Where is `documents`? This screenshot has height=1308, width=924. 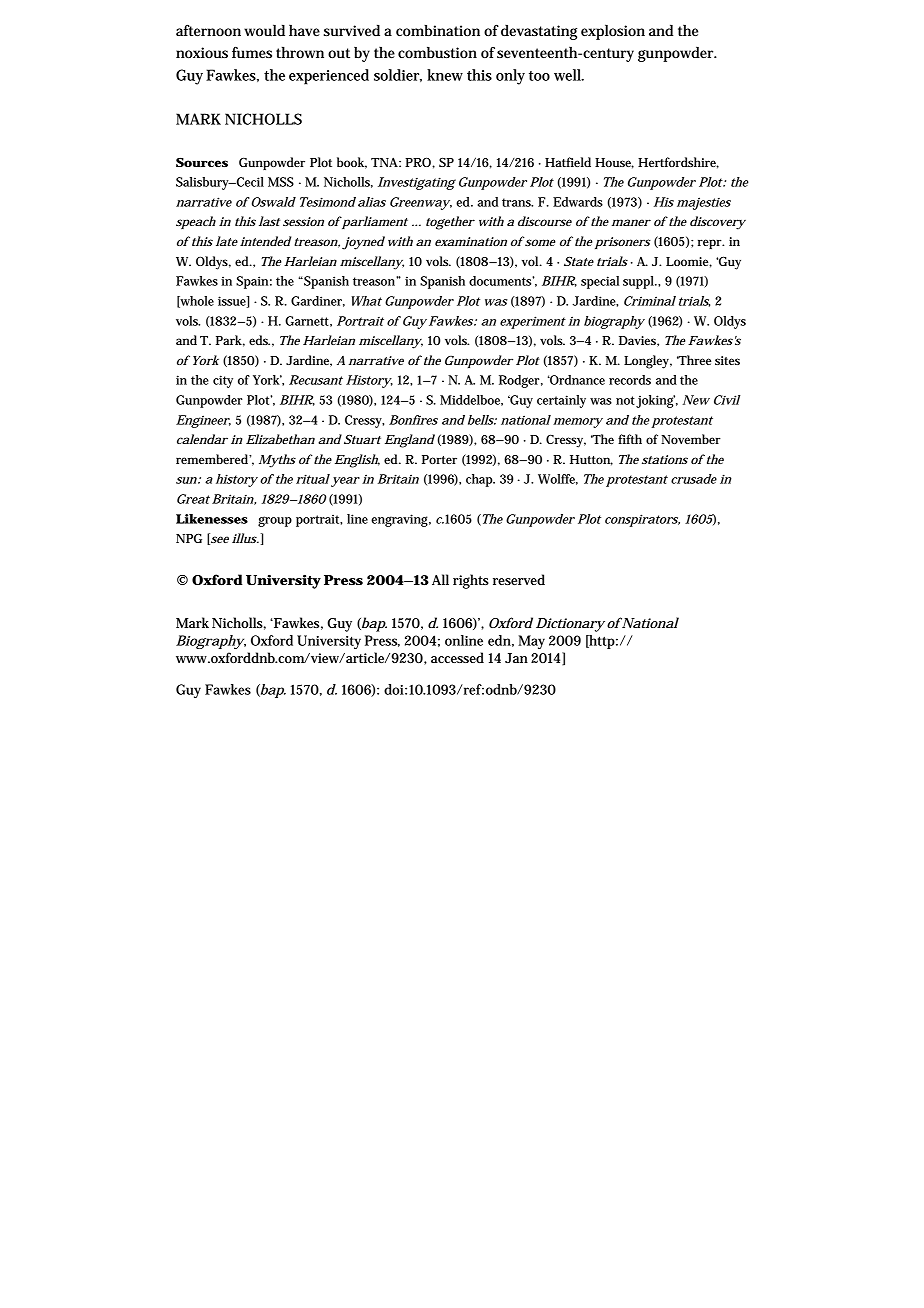 documents is located at coordinates (502, 281).
